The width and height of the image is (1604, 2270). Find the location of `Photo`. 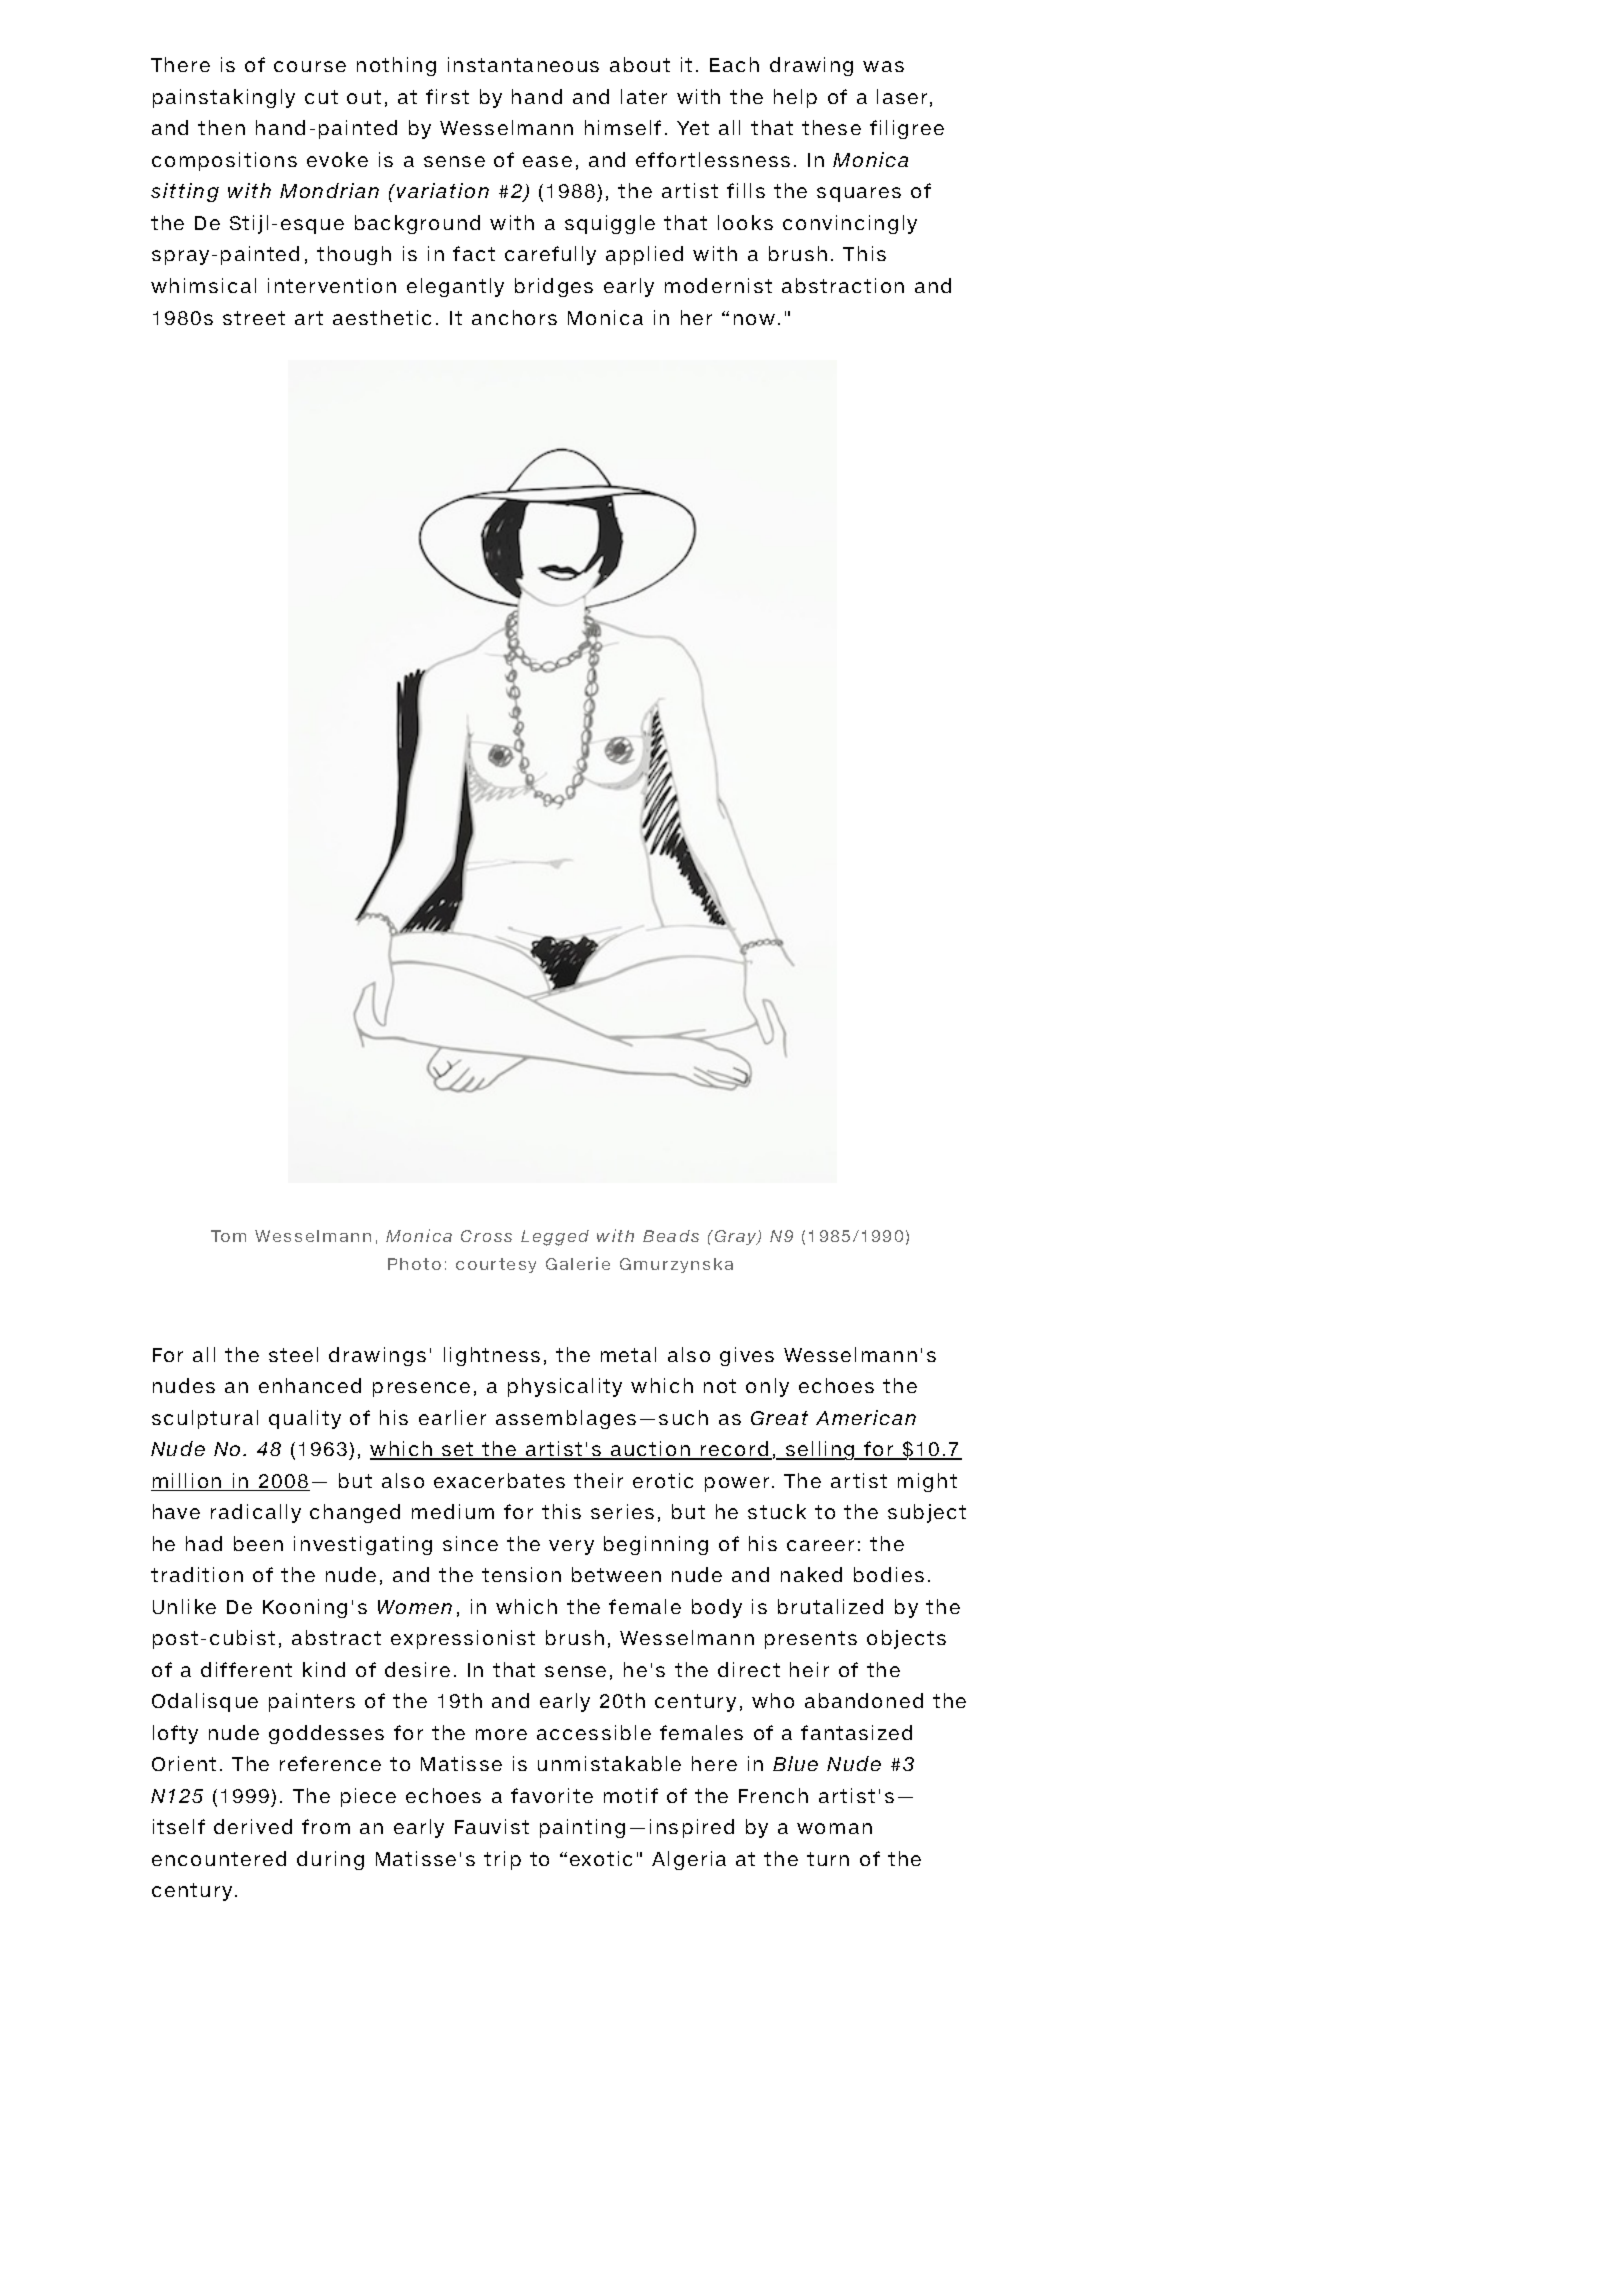

Photo is located at coordinates (414, 1264).
